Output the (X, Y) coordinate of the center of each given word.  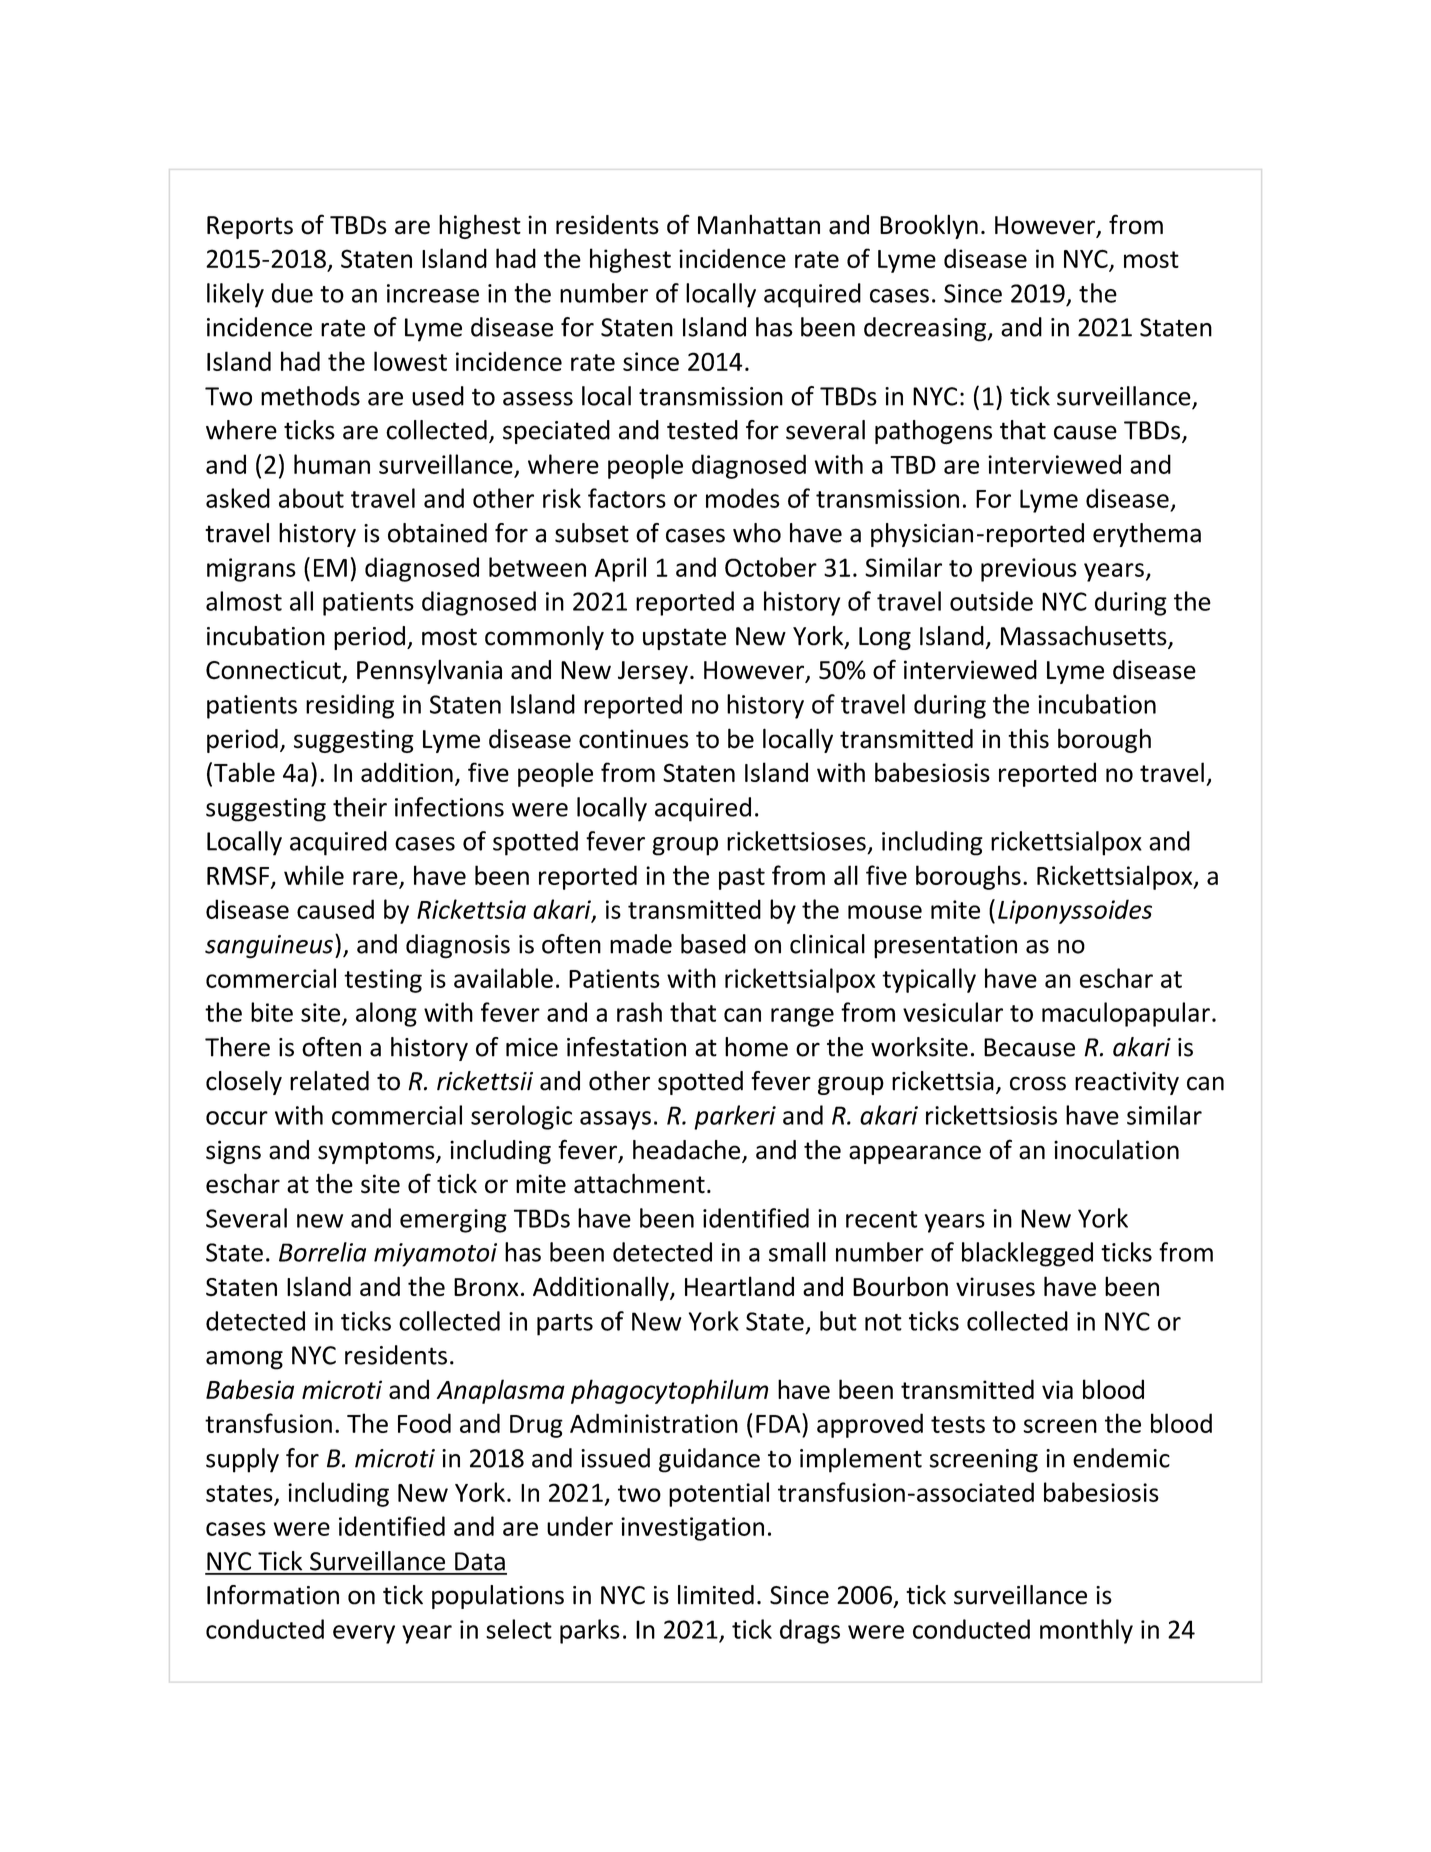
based (713, 944)
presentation (945, 947)
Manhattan (759, 224)
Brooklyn (929, 226)
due (292, 293)
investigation (692, 1529)
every (364, 1634)
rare (375, 878)
